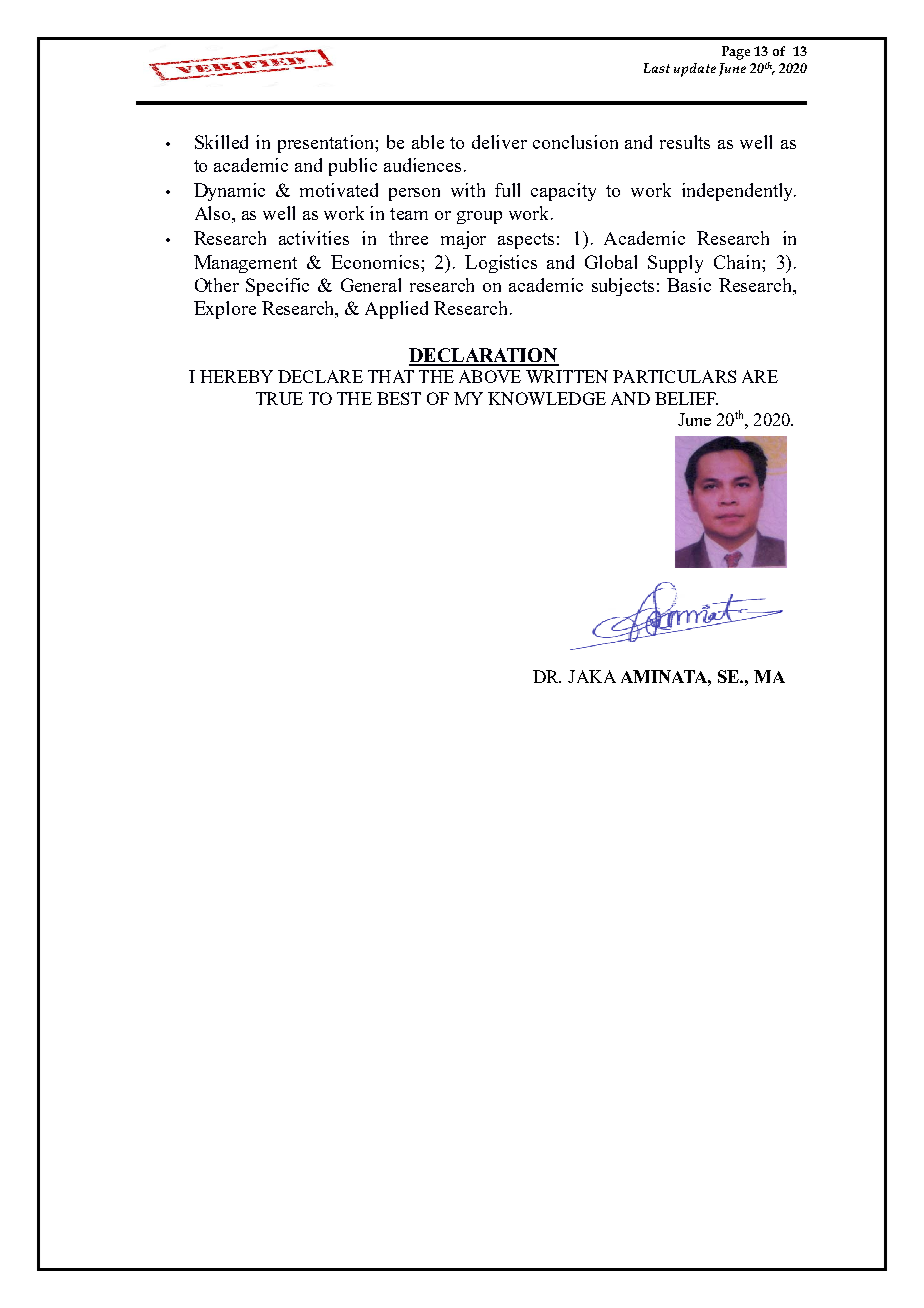  What do you see at coordinates (479, 217) in the document?
I see `group` at bounding box center [479, 217].
